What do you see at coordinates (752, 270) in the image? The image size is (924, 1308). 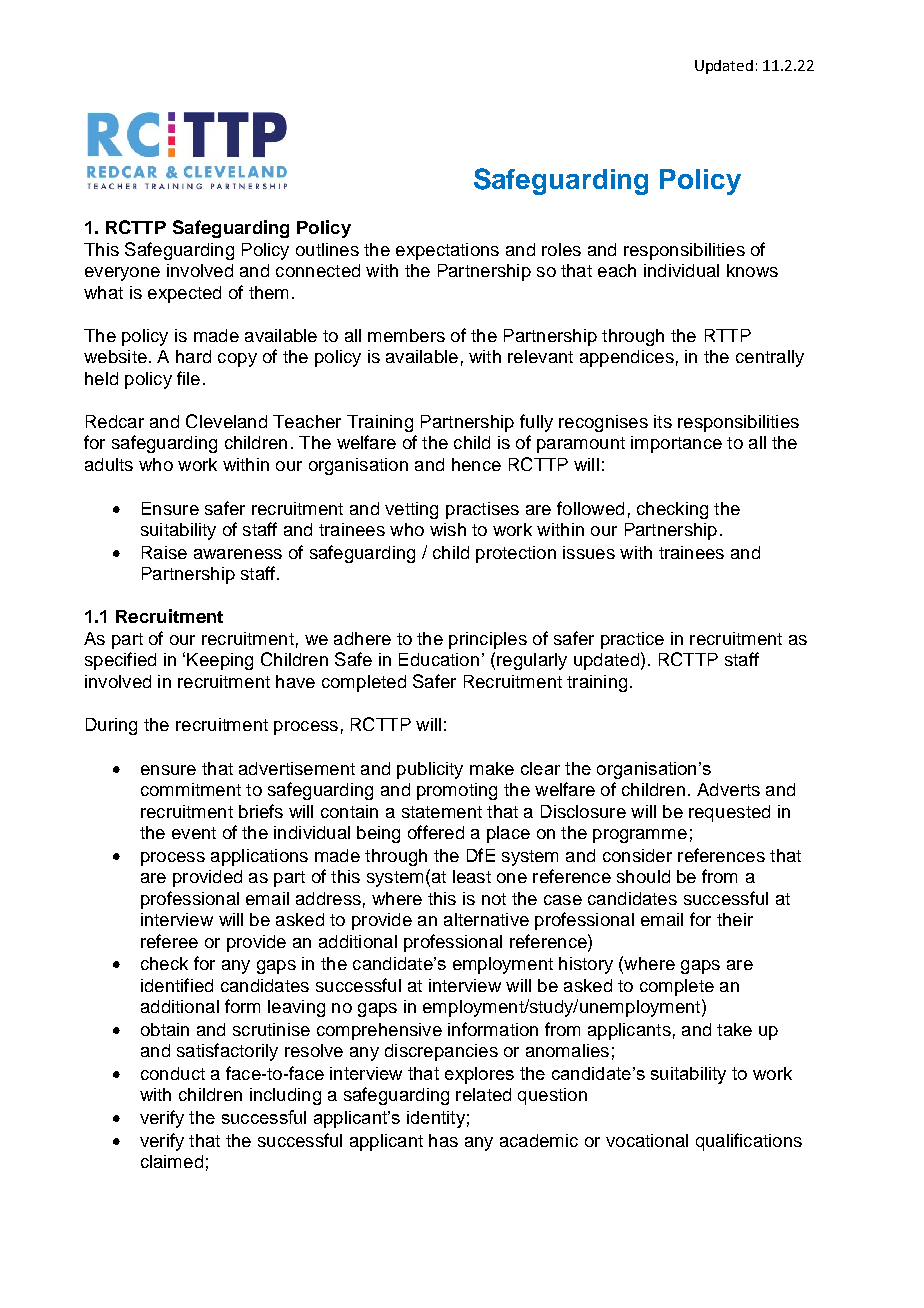 I see `knows` at bounding box center [752, 270].
